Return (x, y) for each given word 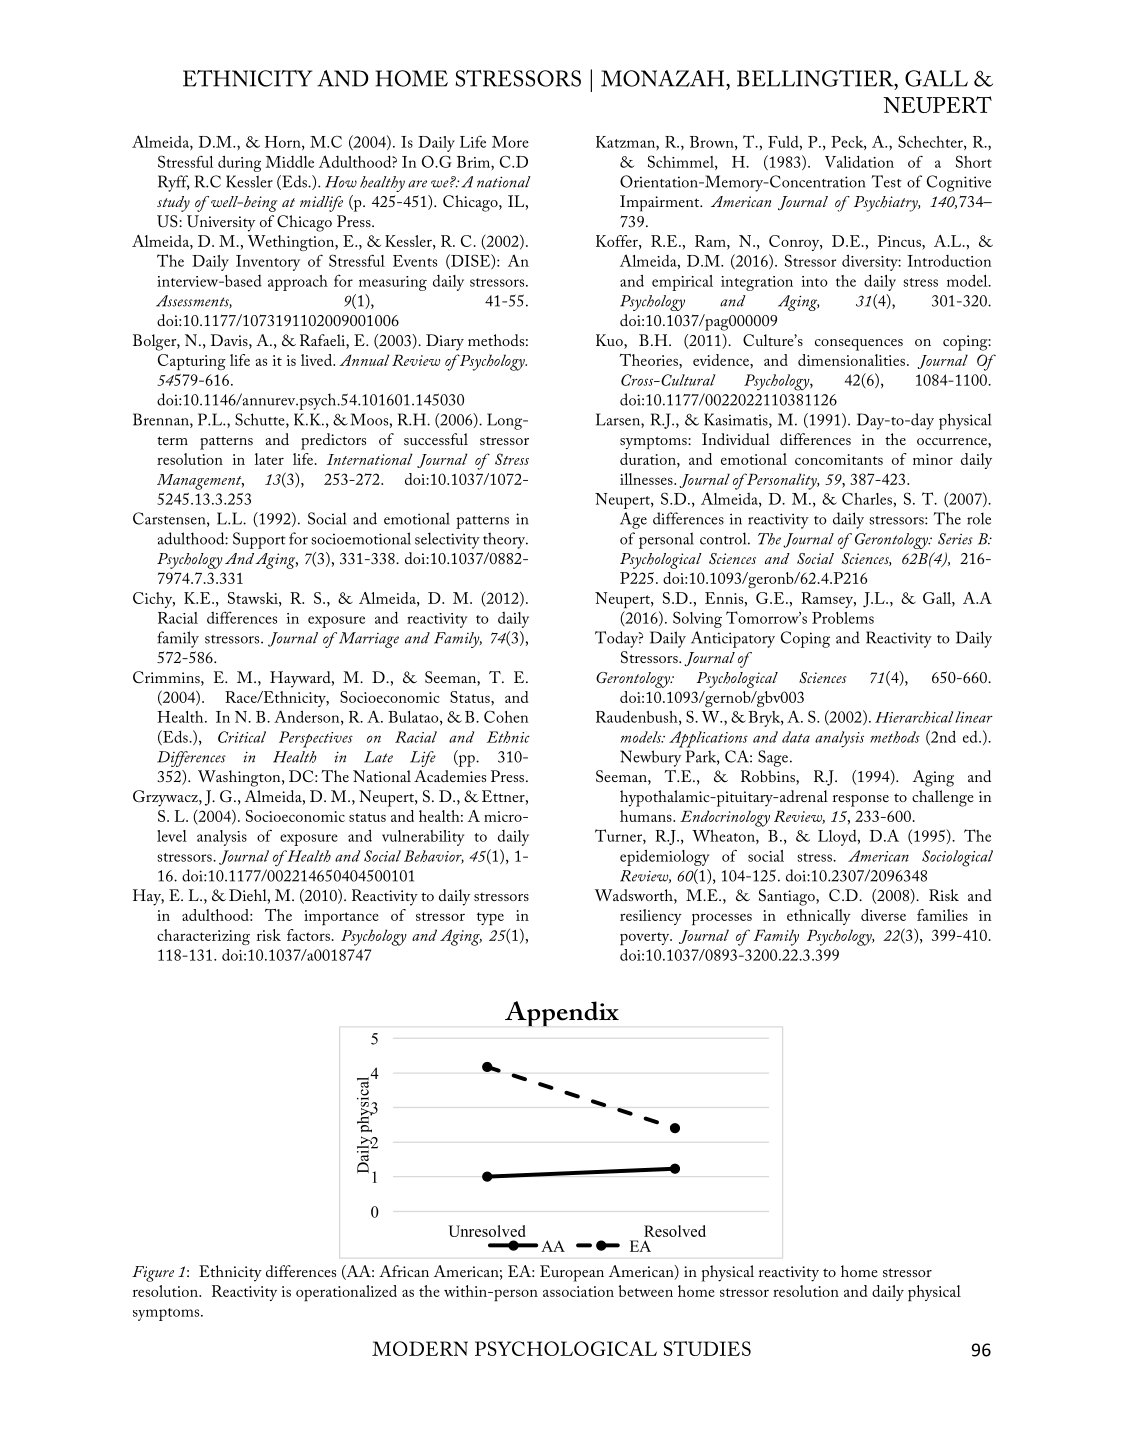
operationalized (346, 1293)
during (239, 163)
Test (887, 181)
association (578, 1291)
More (510, 142)
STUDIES (707, 1348)
